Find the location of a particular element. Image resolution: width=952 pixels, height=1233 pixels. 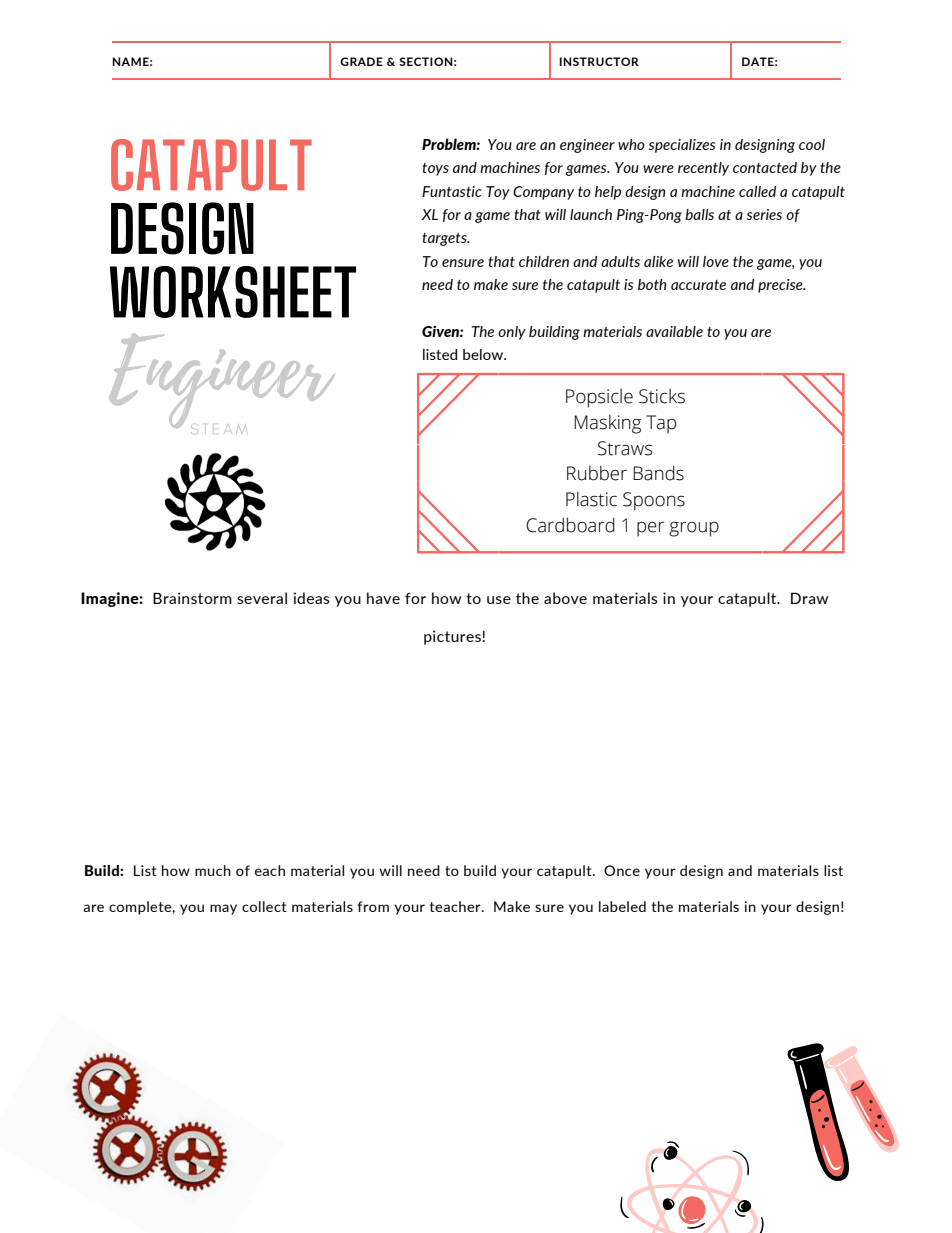

specializes is located at coordinates (682, 146).
